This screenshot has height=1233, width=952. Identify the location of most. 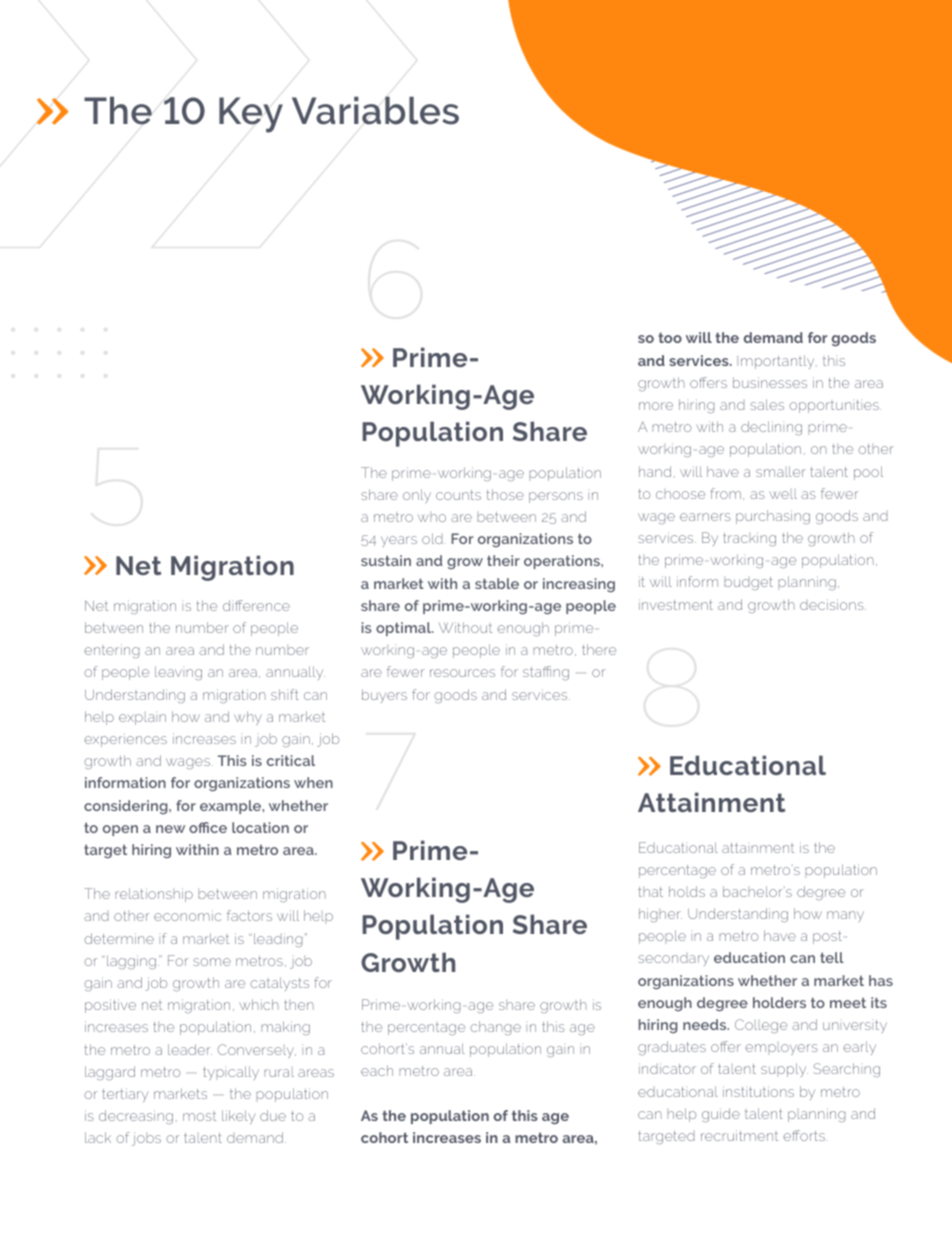
(199, 1117).
